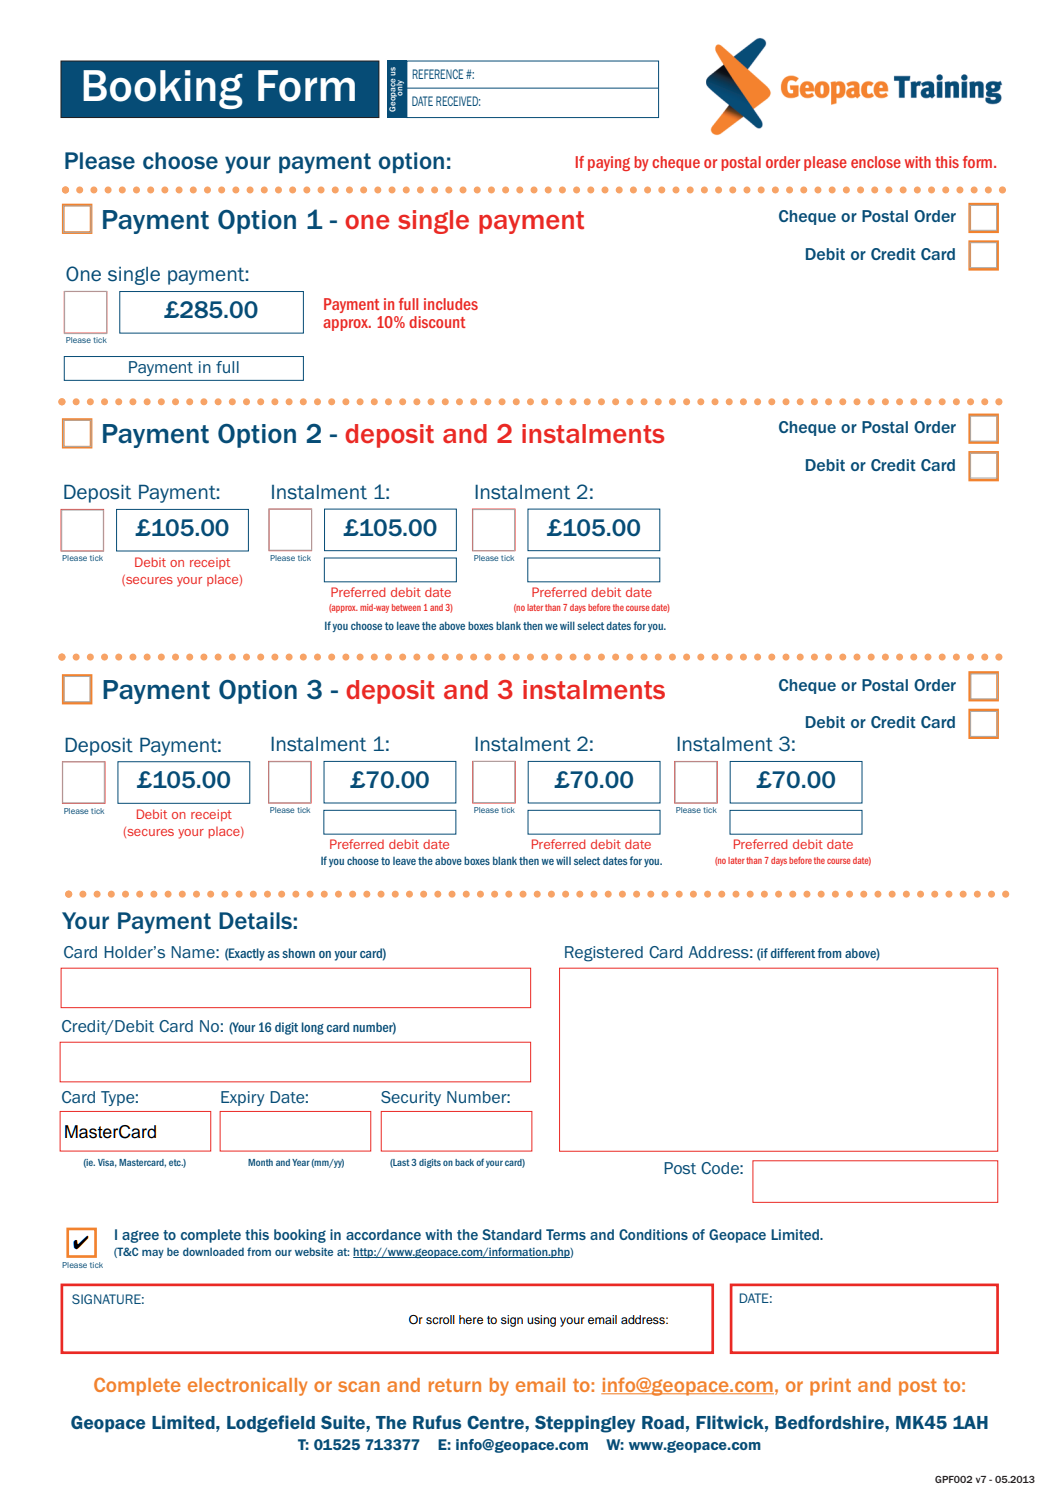  I want to click on shown, so click(298, 953).
